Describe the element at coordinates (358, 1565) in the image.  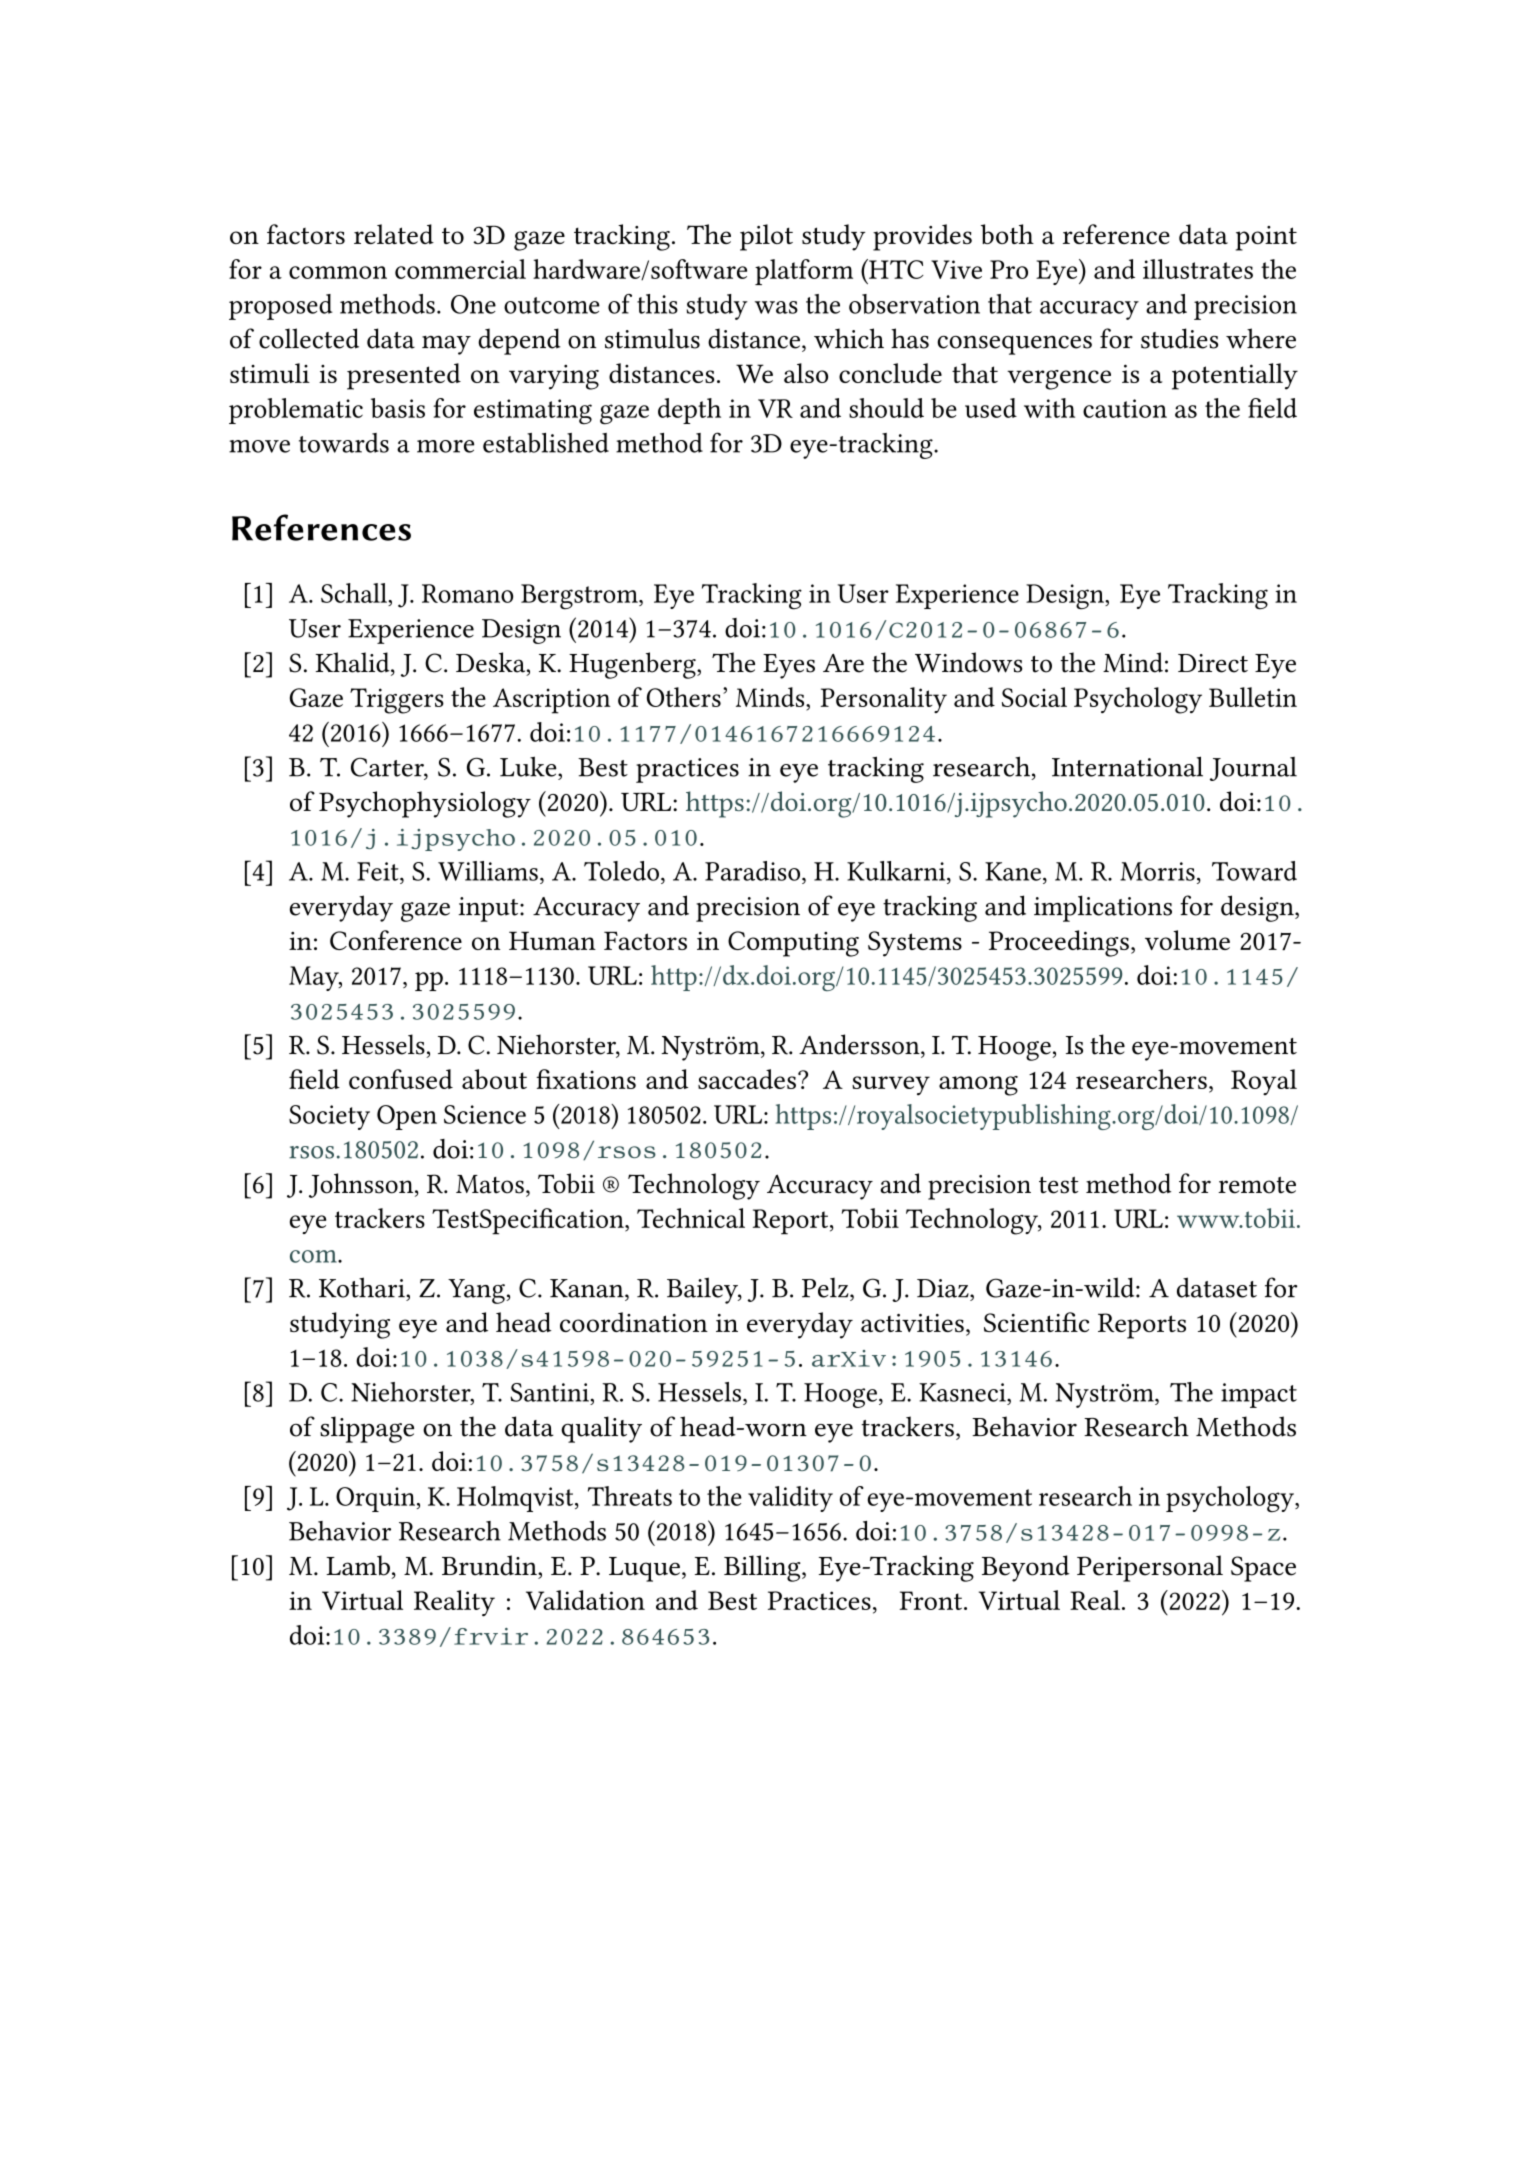
I see `Lamb` at that location.
